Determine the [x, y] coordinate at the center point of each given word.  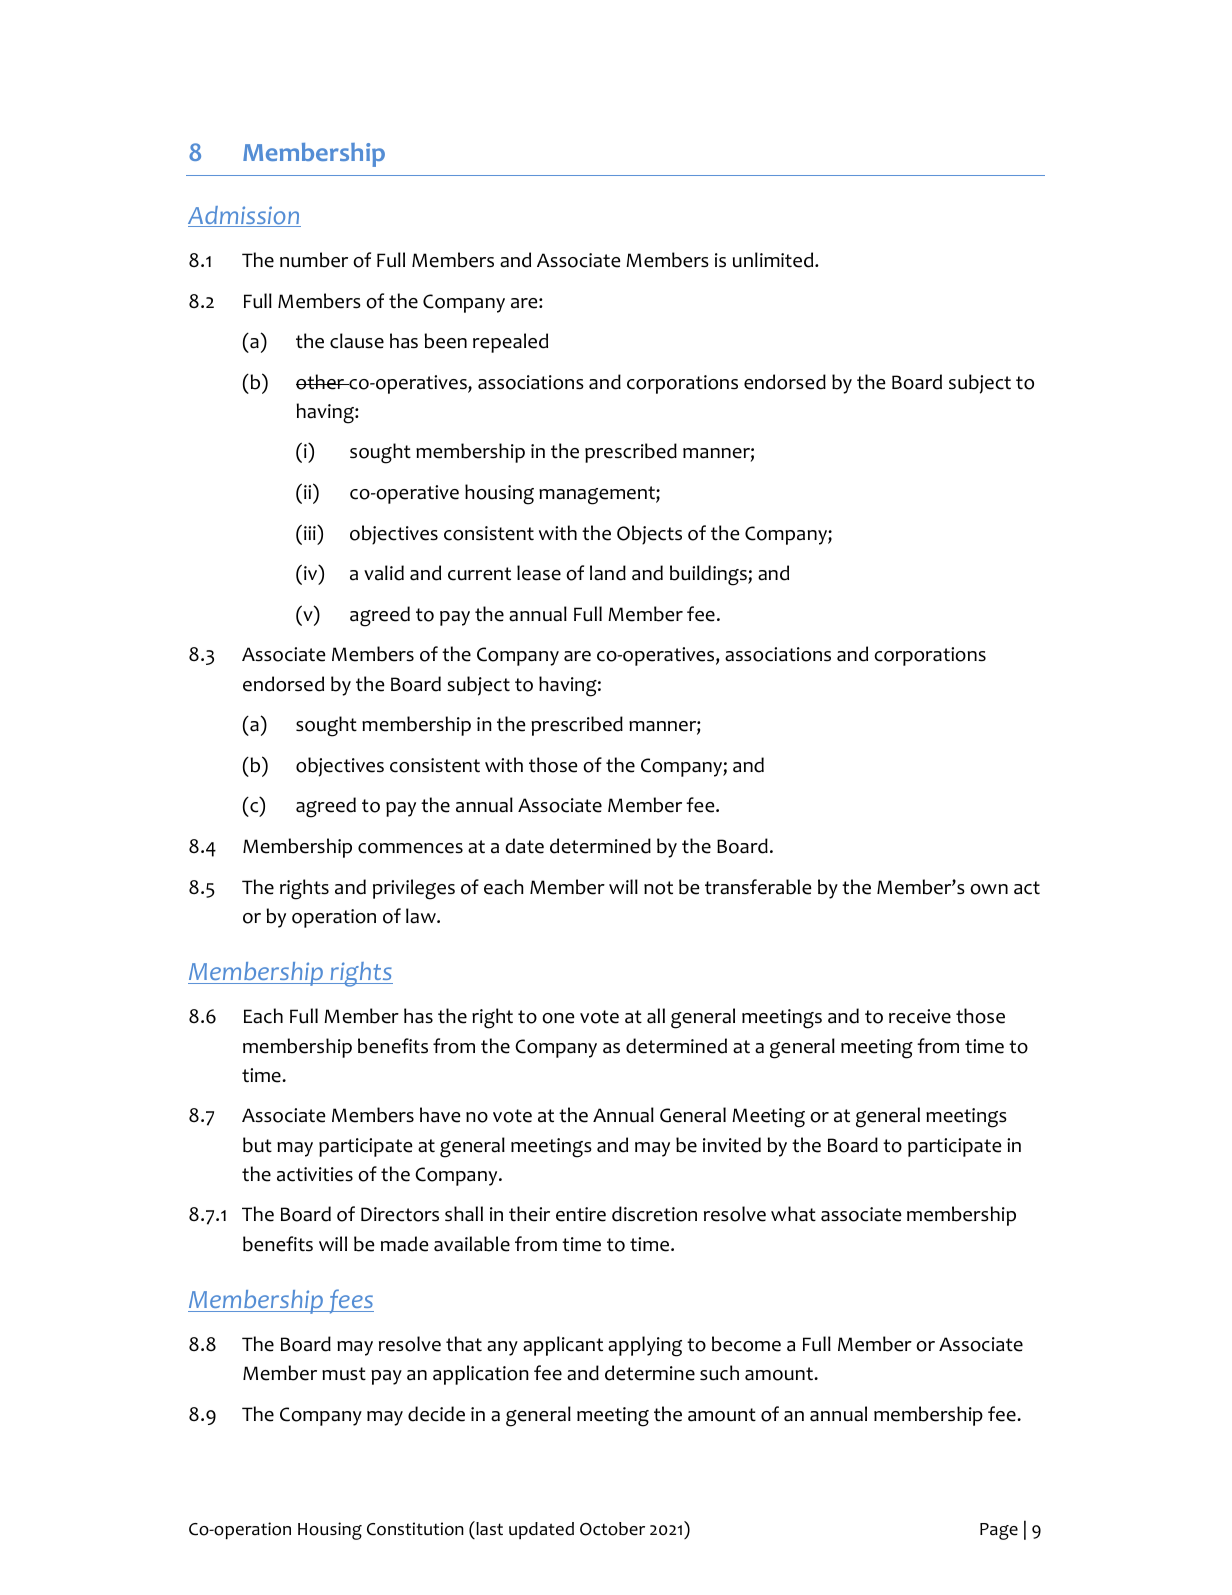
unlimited [774, 260]
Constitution [415, 1529]
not [658, 888]
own [989, 889]
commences [410, 848]
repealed [510, 343]
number [314, 260]
